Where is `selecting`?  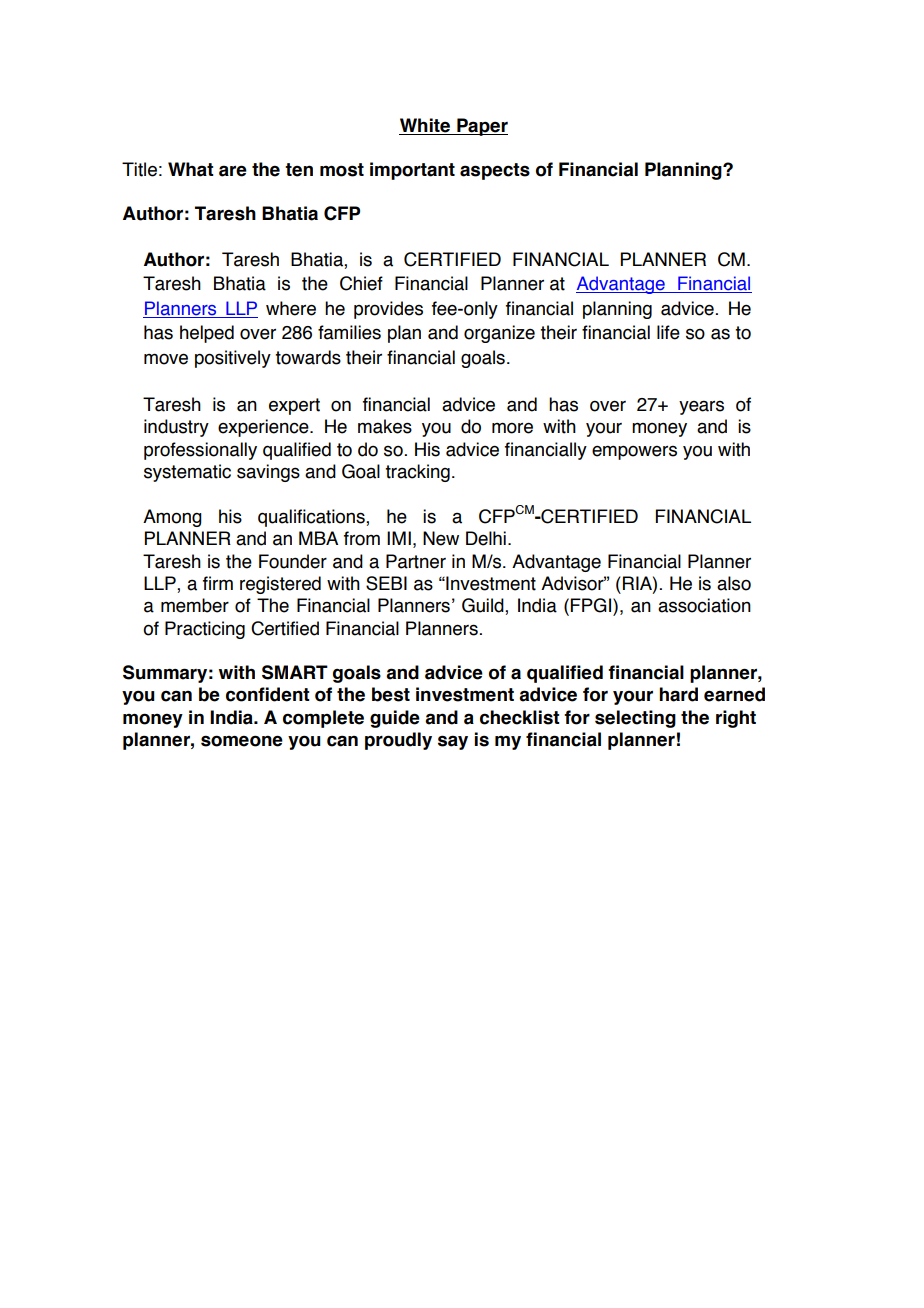 selecting is located at coordinates (635, 719).
